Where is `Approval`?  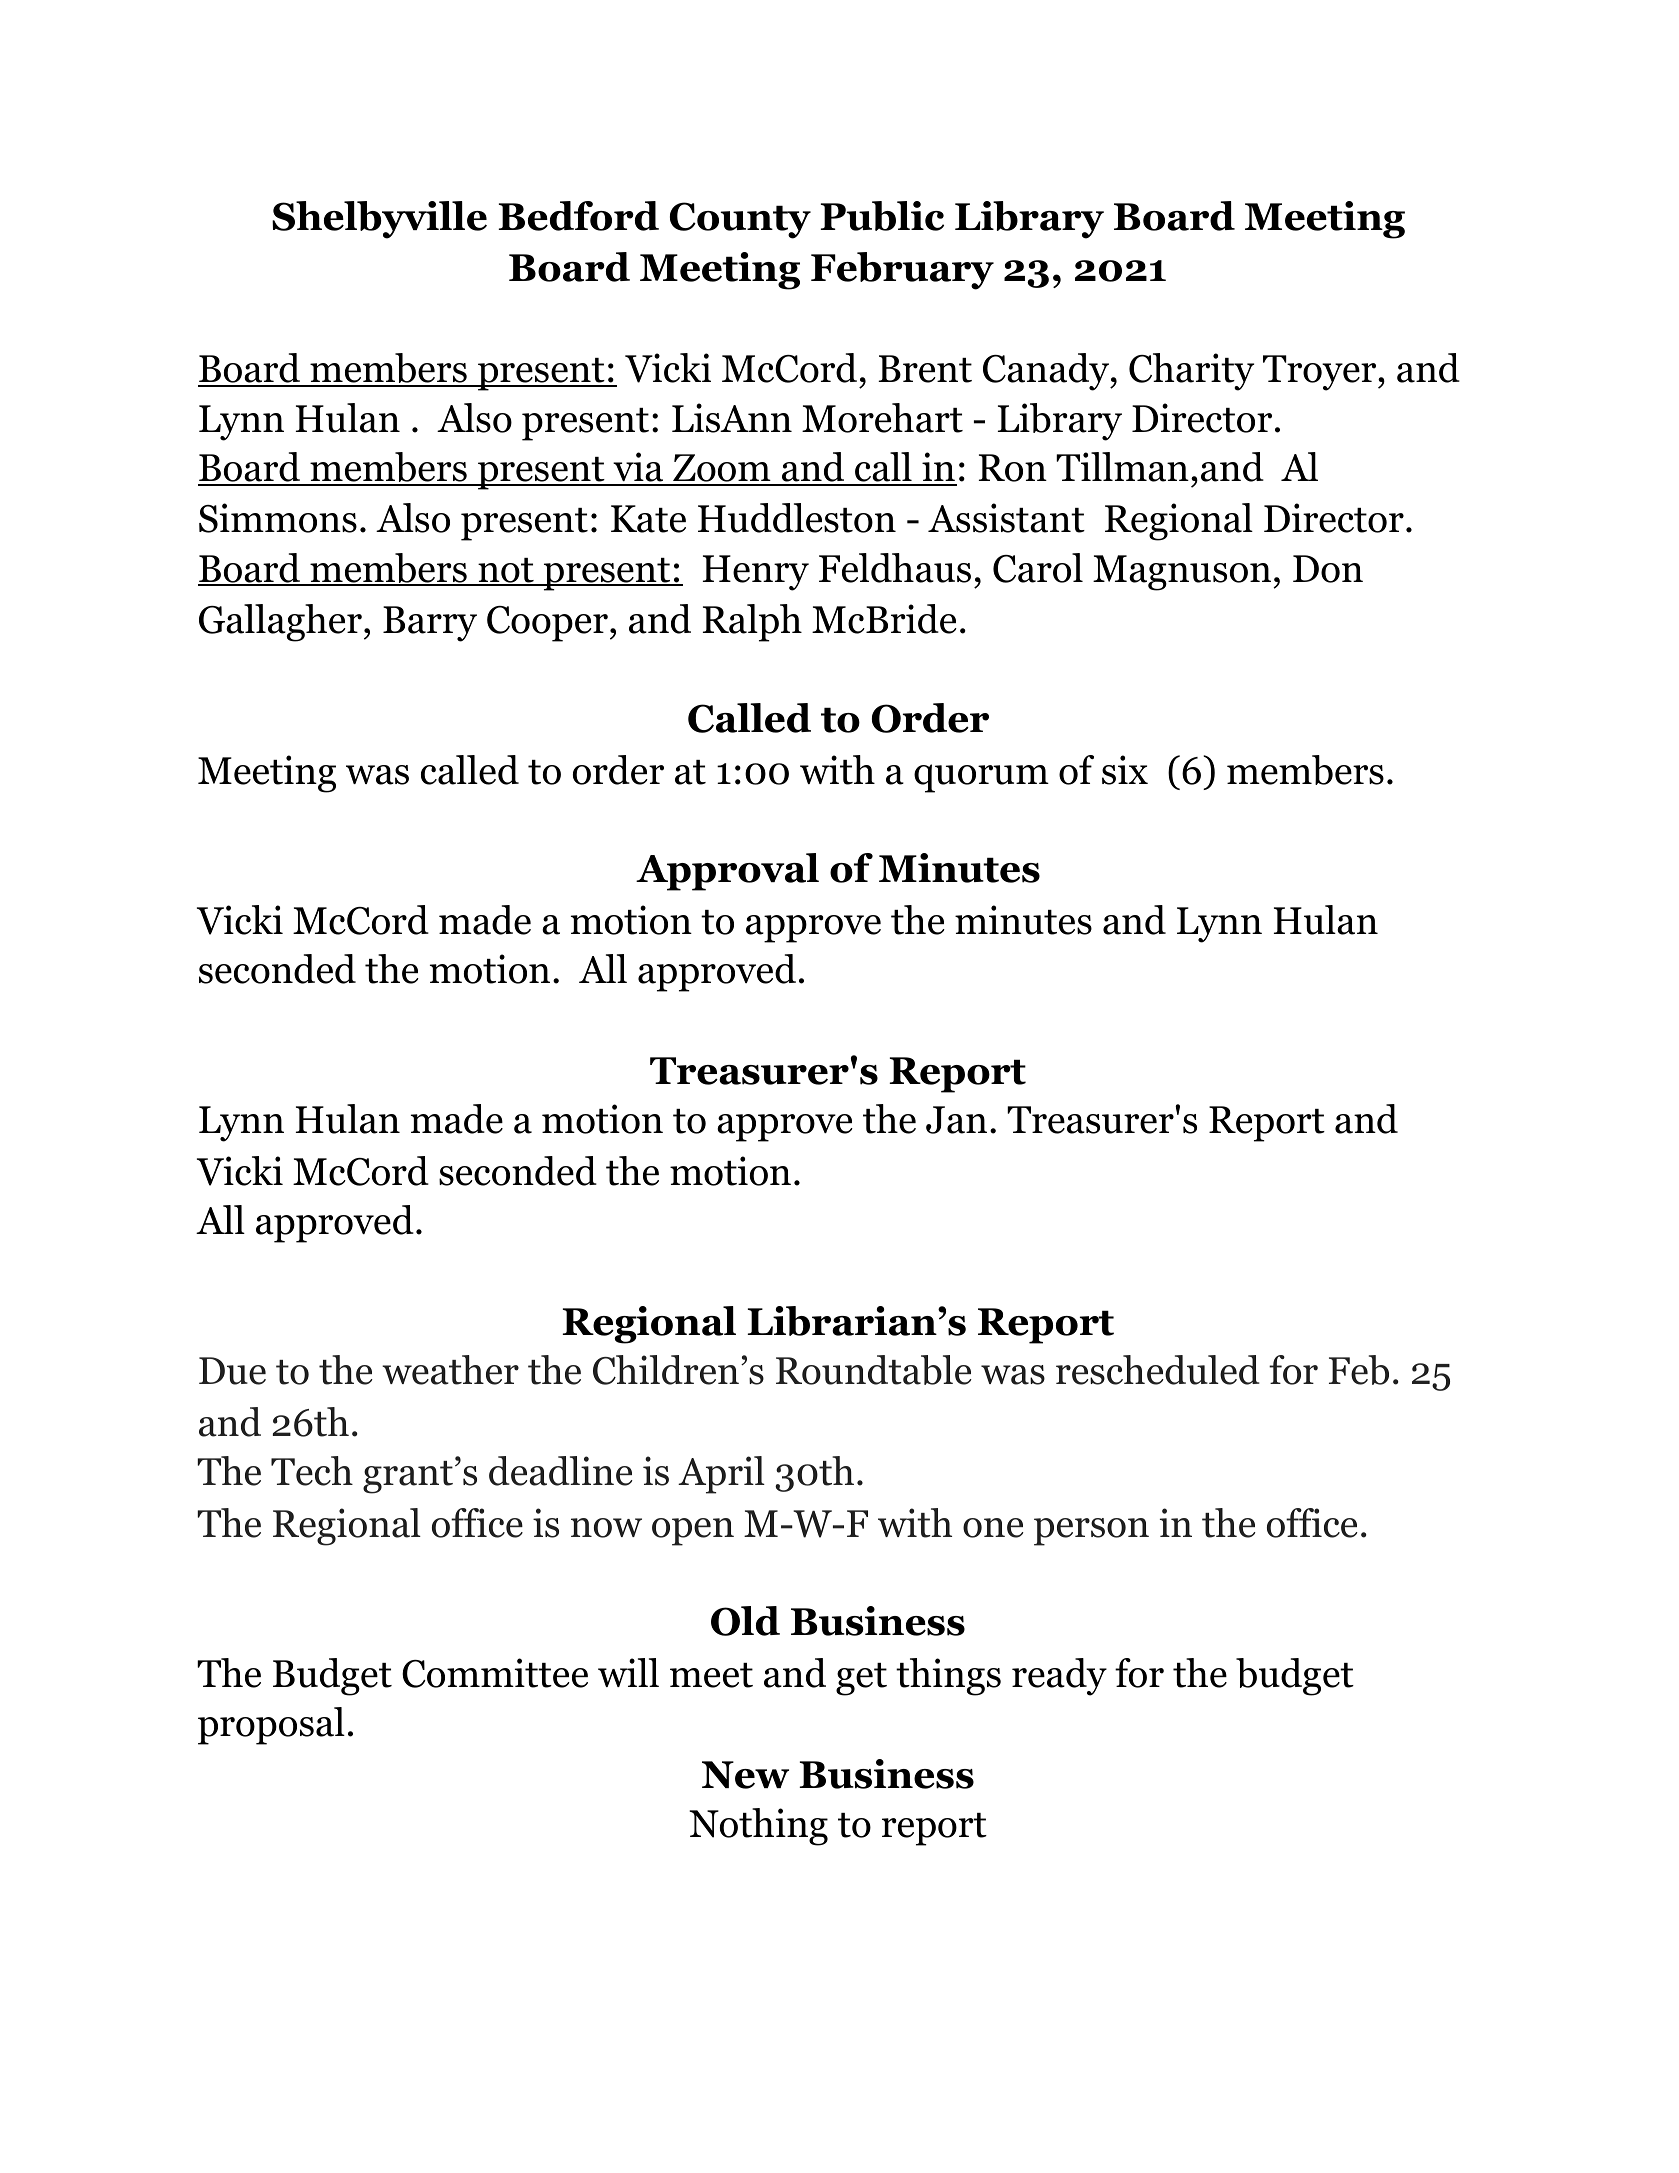 Approval is located at coordinates (727, 872).
